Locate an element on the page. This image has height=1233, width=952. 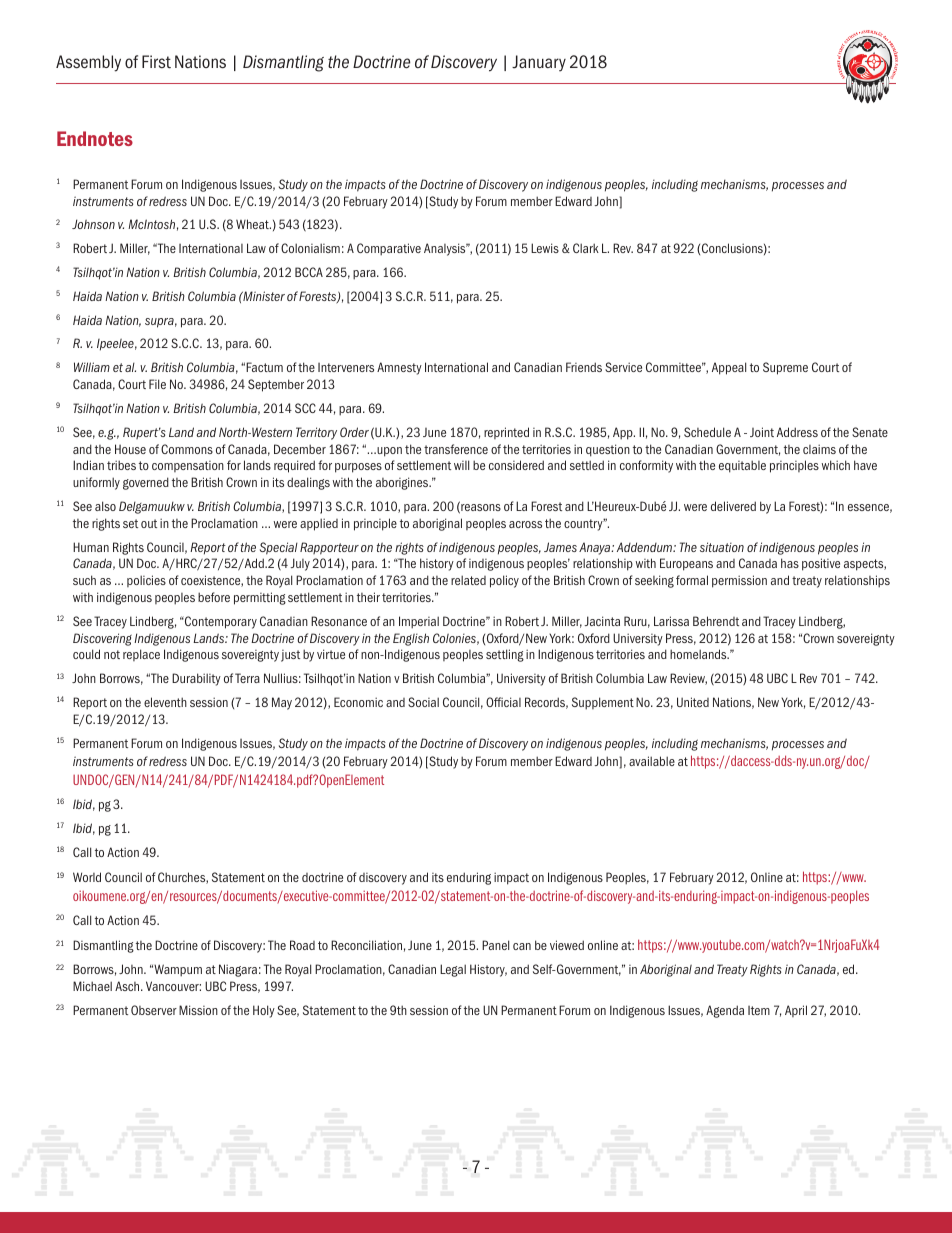
First is located at coordinates (156, 62).
